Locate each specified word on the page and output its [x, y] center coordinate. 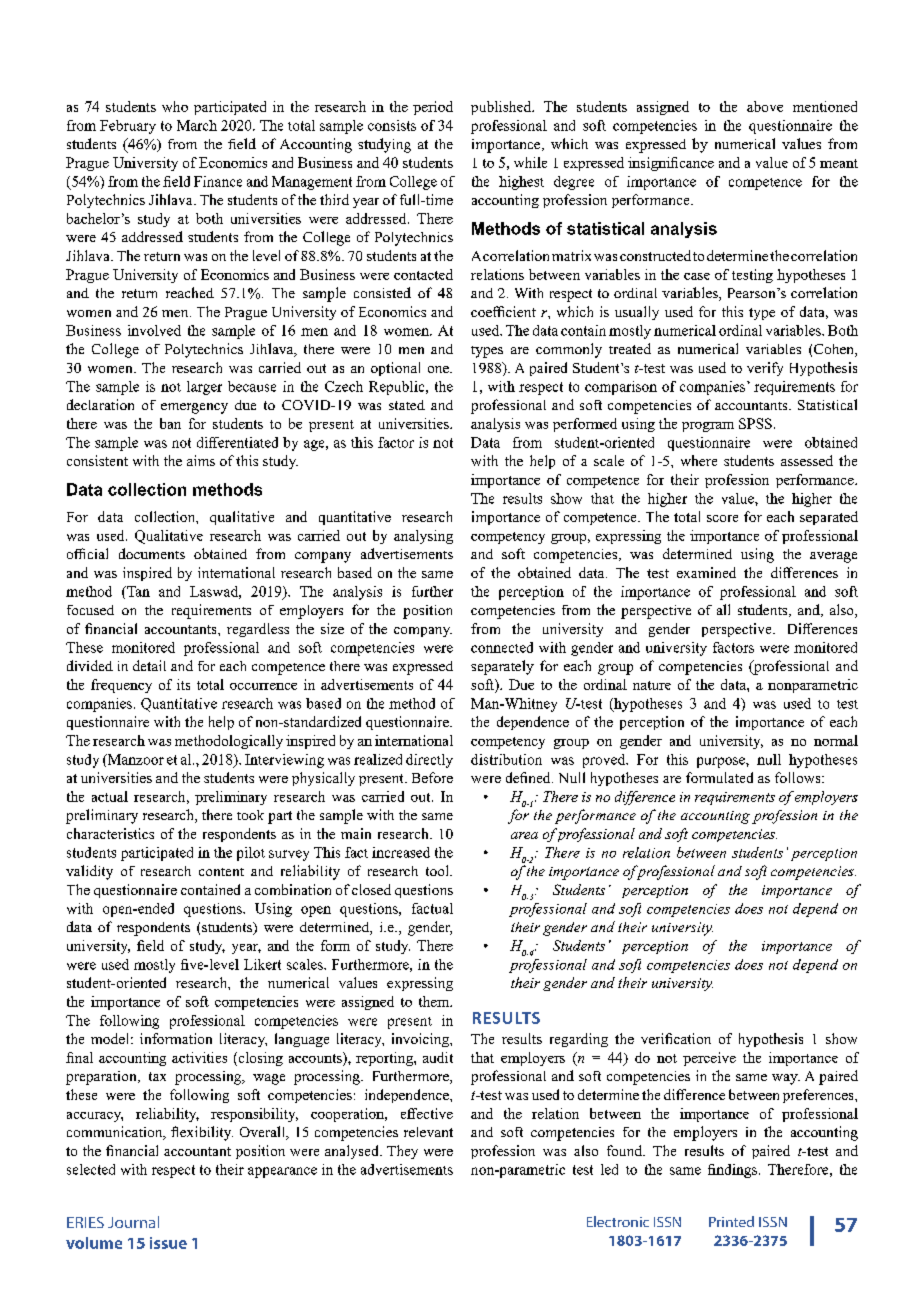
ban [170, 423]
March [197, 125]
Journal [133, 1222]
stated [407, 405]
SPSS [755, 423]
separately [502, 667]
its [183, 684]
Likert [262, 964]
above [765, 106]
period [433, 108]
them [435, 1001]
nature [652, 685]
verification [676, 1038]
